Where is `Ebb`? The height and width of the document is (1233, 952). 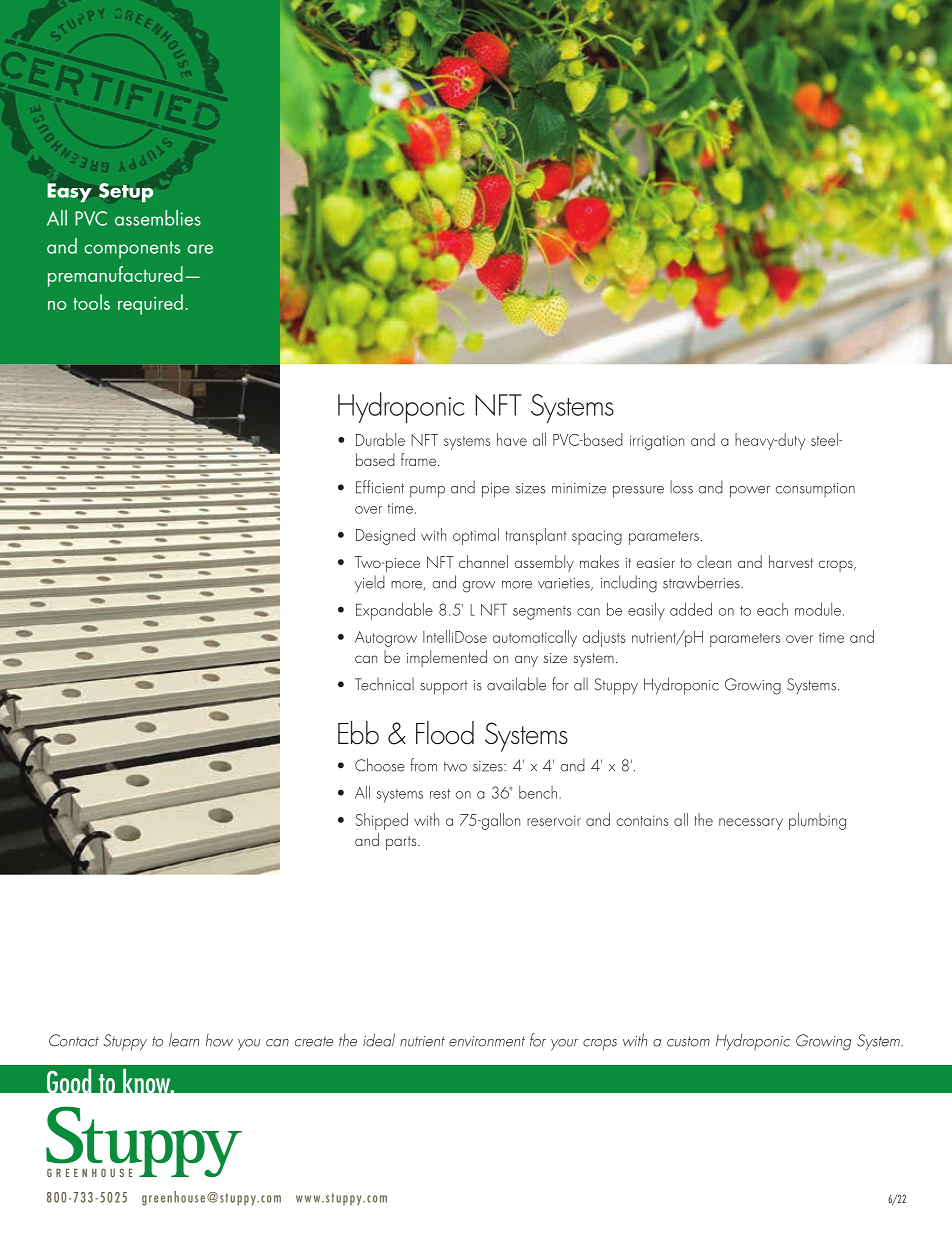
Ebb is located at coordinates (358, 733).
